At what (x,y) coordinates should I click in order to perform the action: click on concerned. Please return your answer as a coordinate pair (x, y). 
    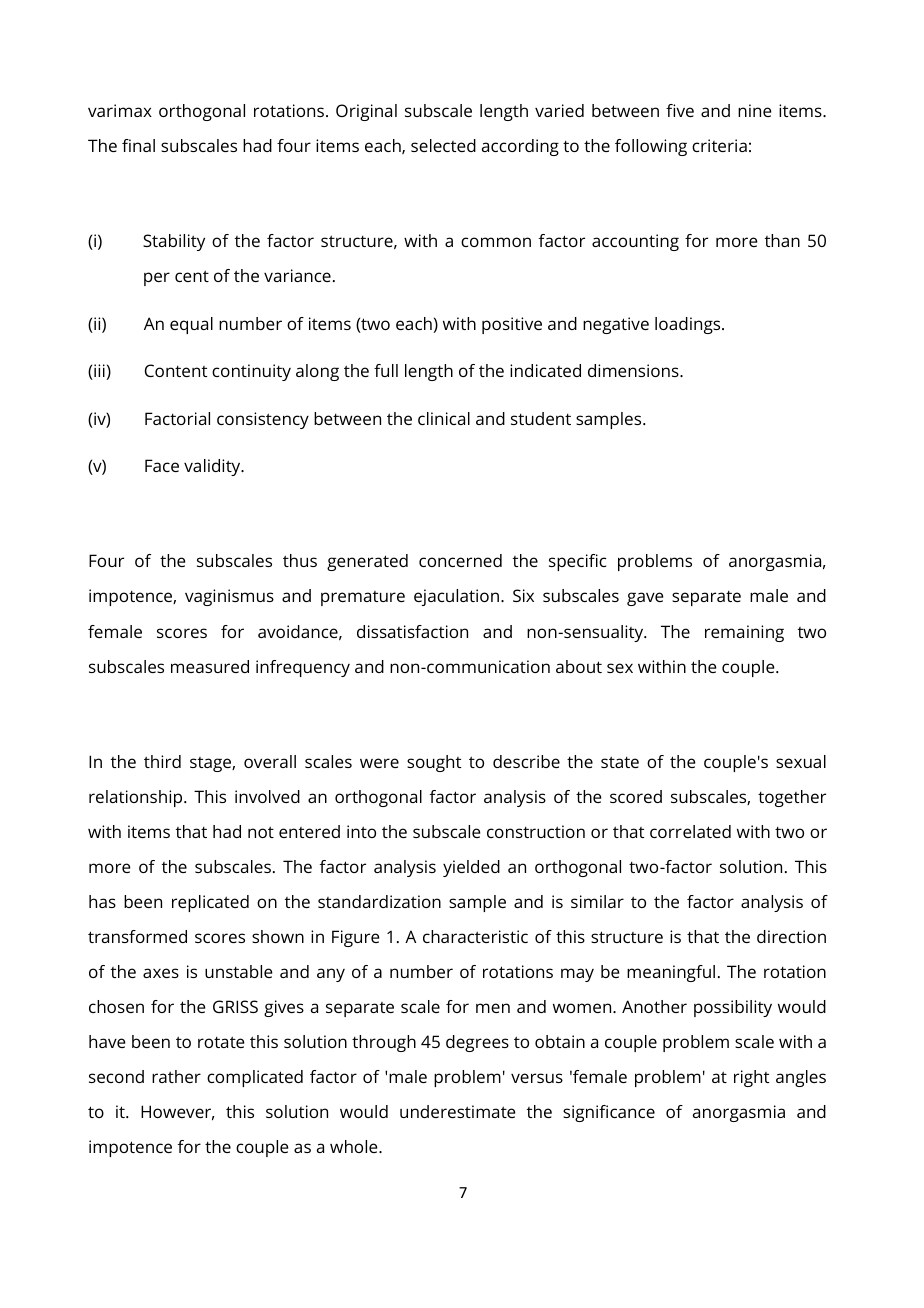
    Looking at the image, I should click on (460, 560).
